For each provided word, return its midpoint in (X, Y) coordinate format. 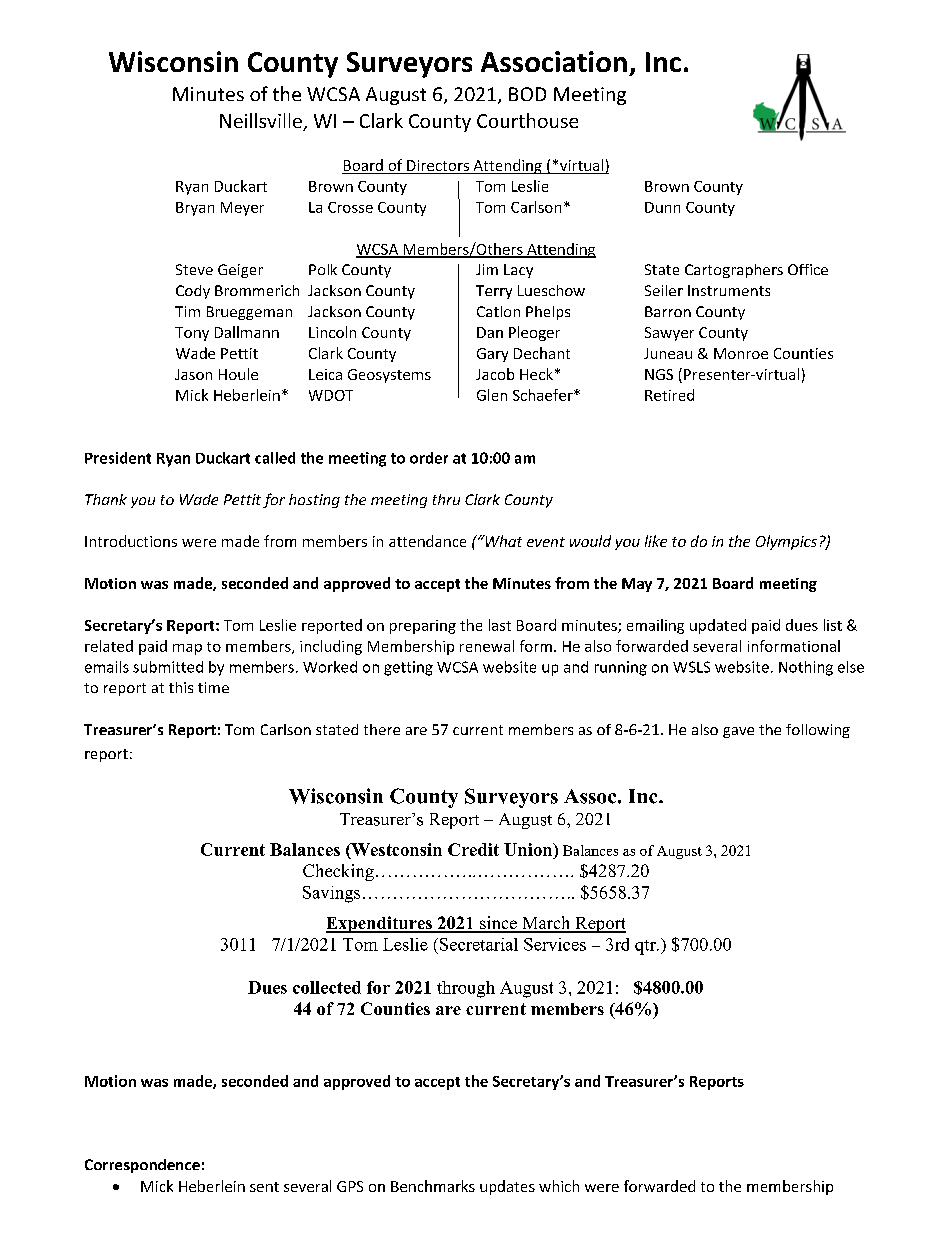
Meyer (242, 209)
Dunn (662, 207)
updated (718, 626)
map (187, 649)
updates (507, 1187)
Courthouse (527, 120)
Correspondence (142, 1166)
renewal (487, 646)
